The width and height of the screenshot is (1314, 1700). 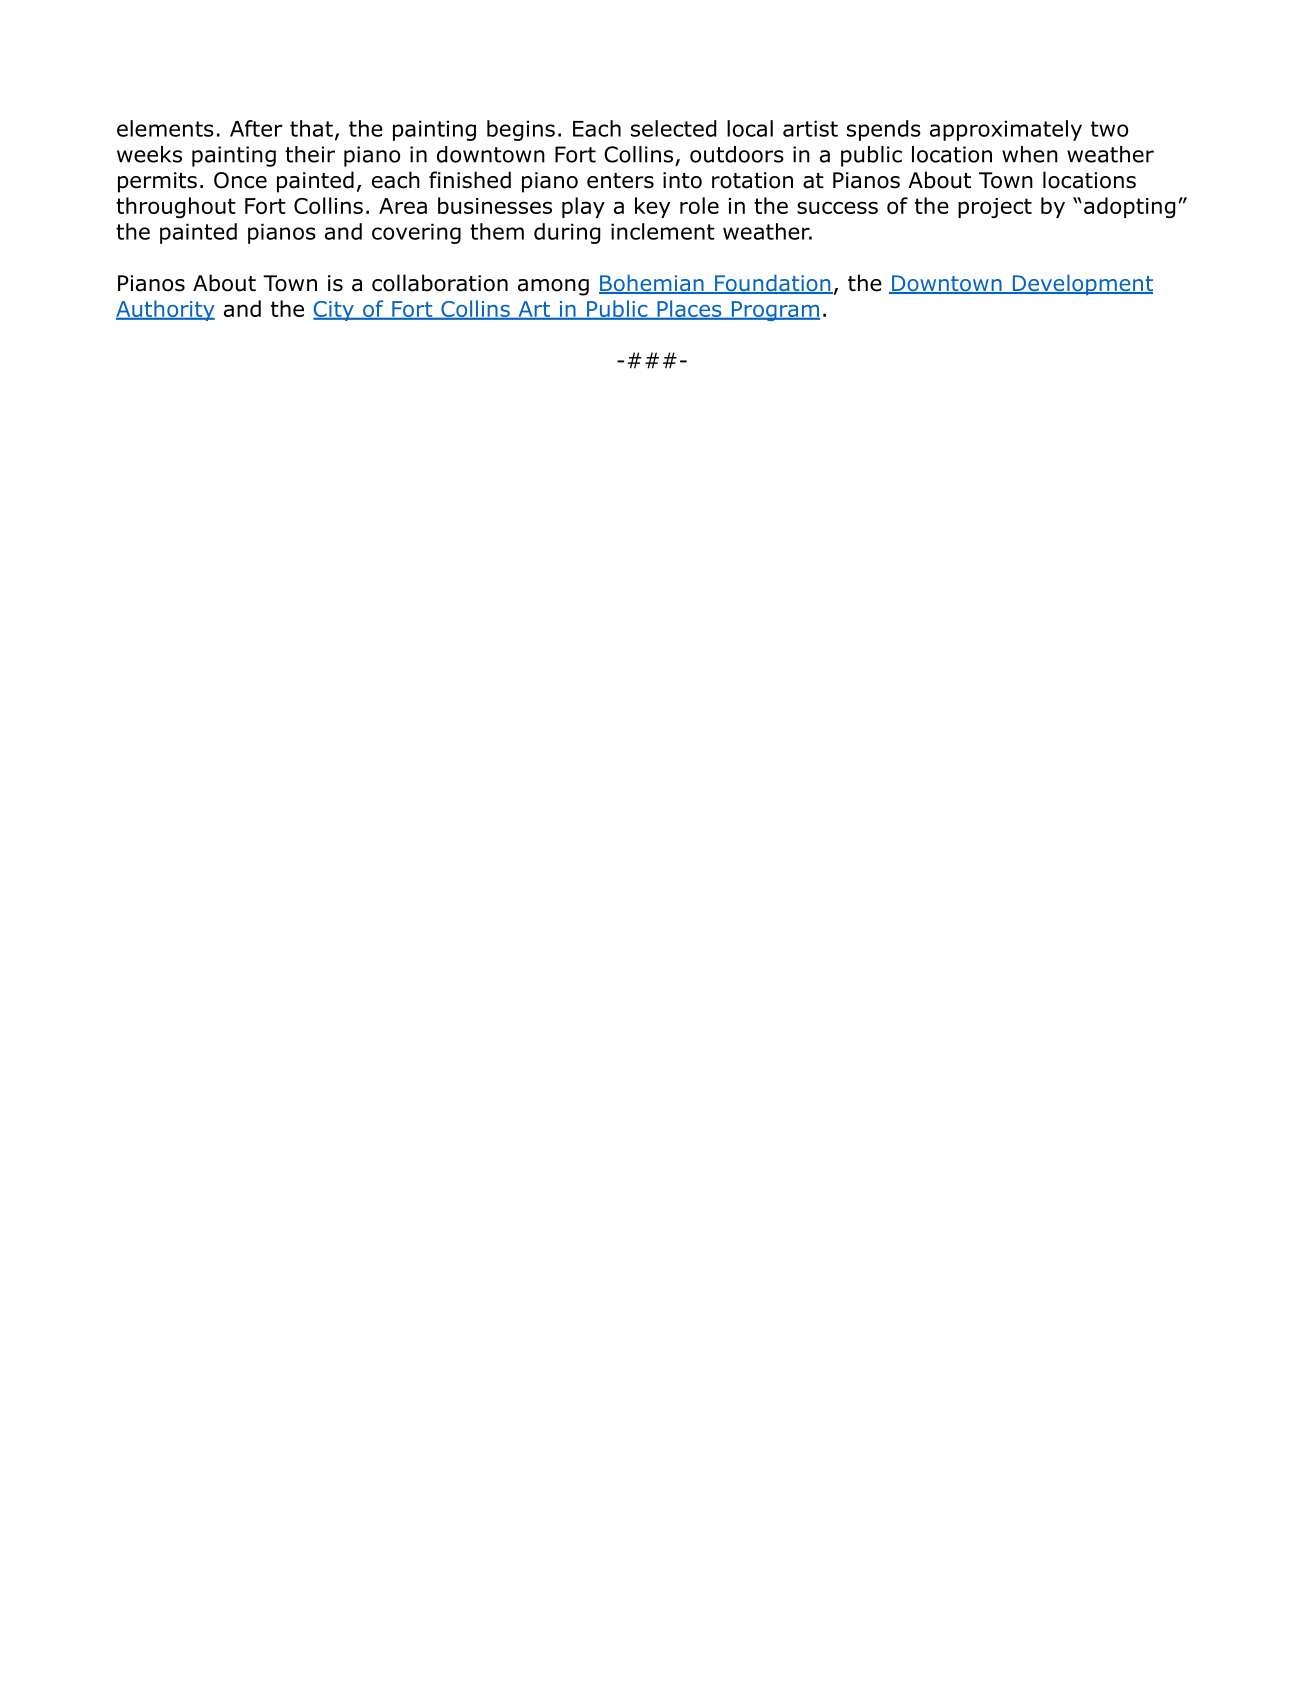 I want to click on Bohemian, so click(x=652, y=284).
